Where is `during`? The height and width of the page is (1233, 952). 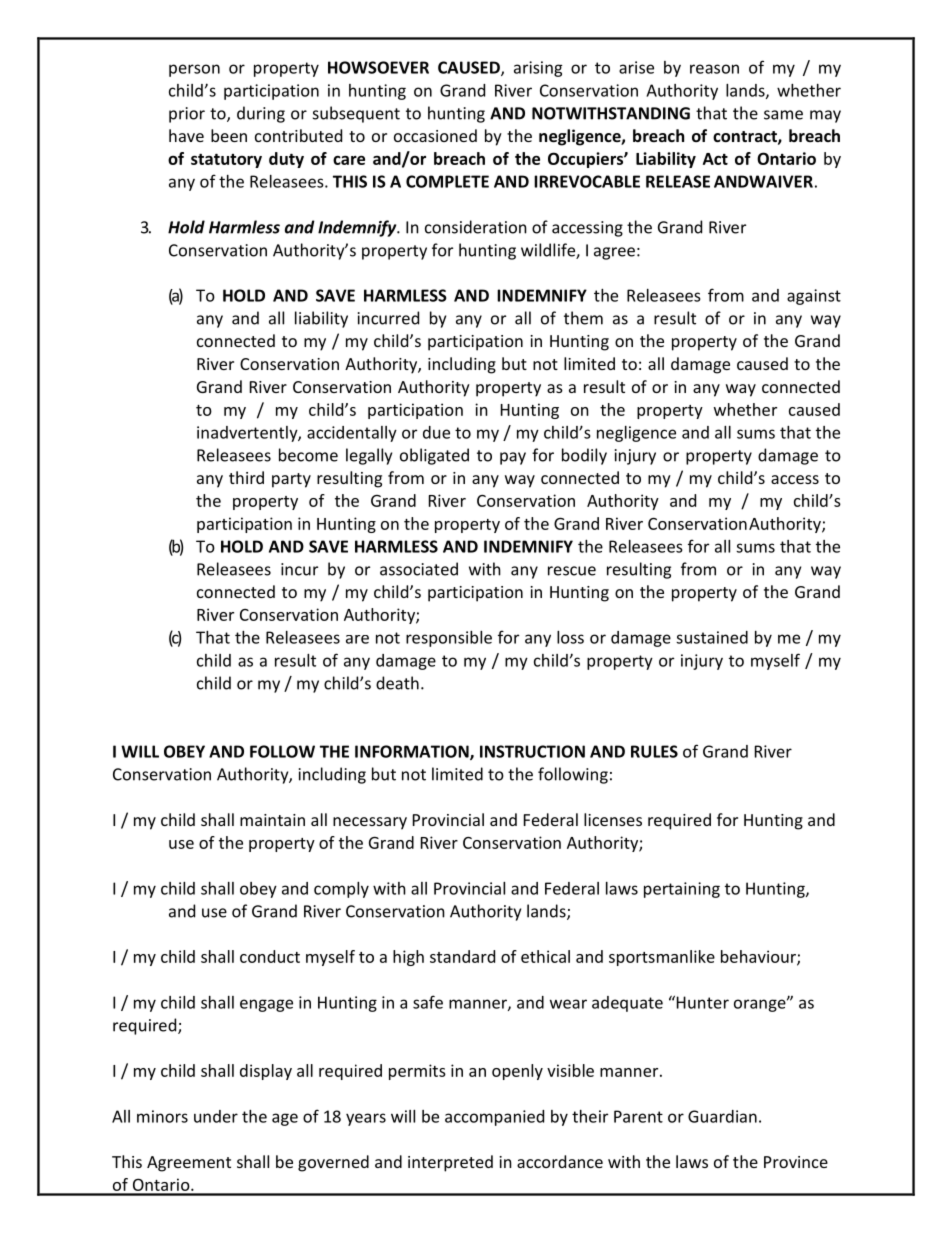
during is located at coordinates (261, 114).
